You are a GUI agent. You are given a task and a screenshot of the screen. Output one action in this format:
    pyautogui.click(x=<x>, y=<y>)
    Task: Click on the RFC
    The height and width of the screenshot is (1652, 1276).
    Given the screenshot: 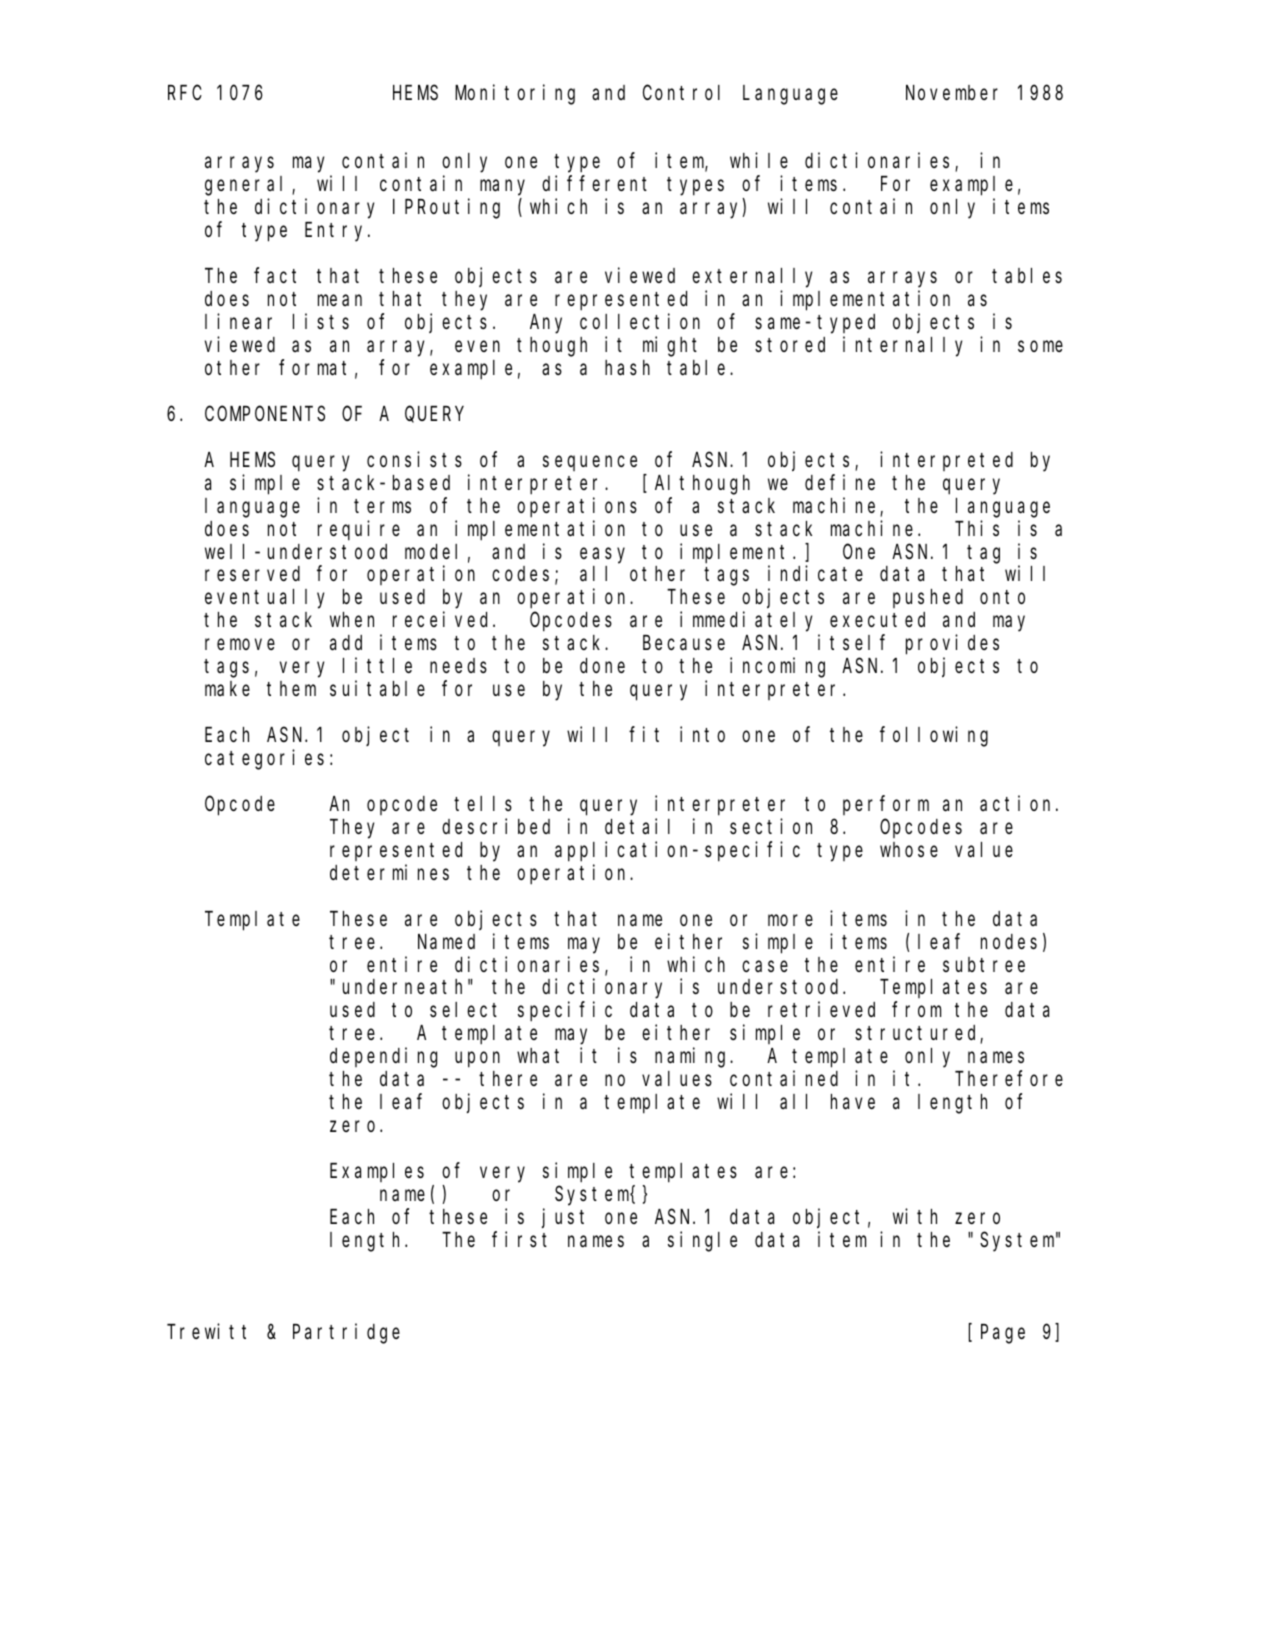 What is the action you would take?
    pyautogui.click(x=185, y=93)
